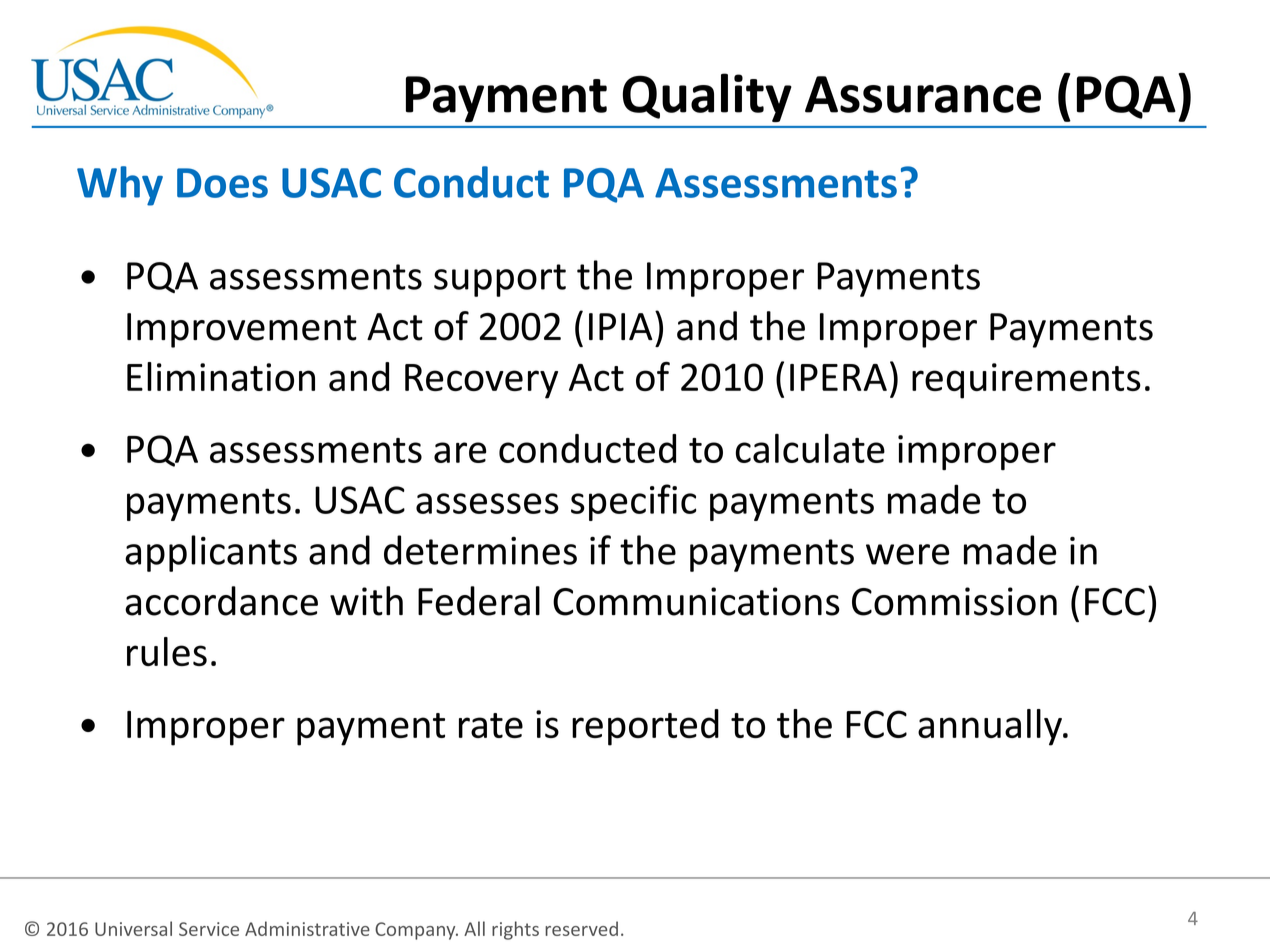 The width and height of the document is (1270, 952). I want to click on Service, so click(209, 929).
